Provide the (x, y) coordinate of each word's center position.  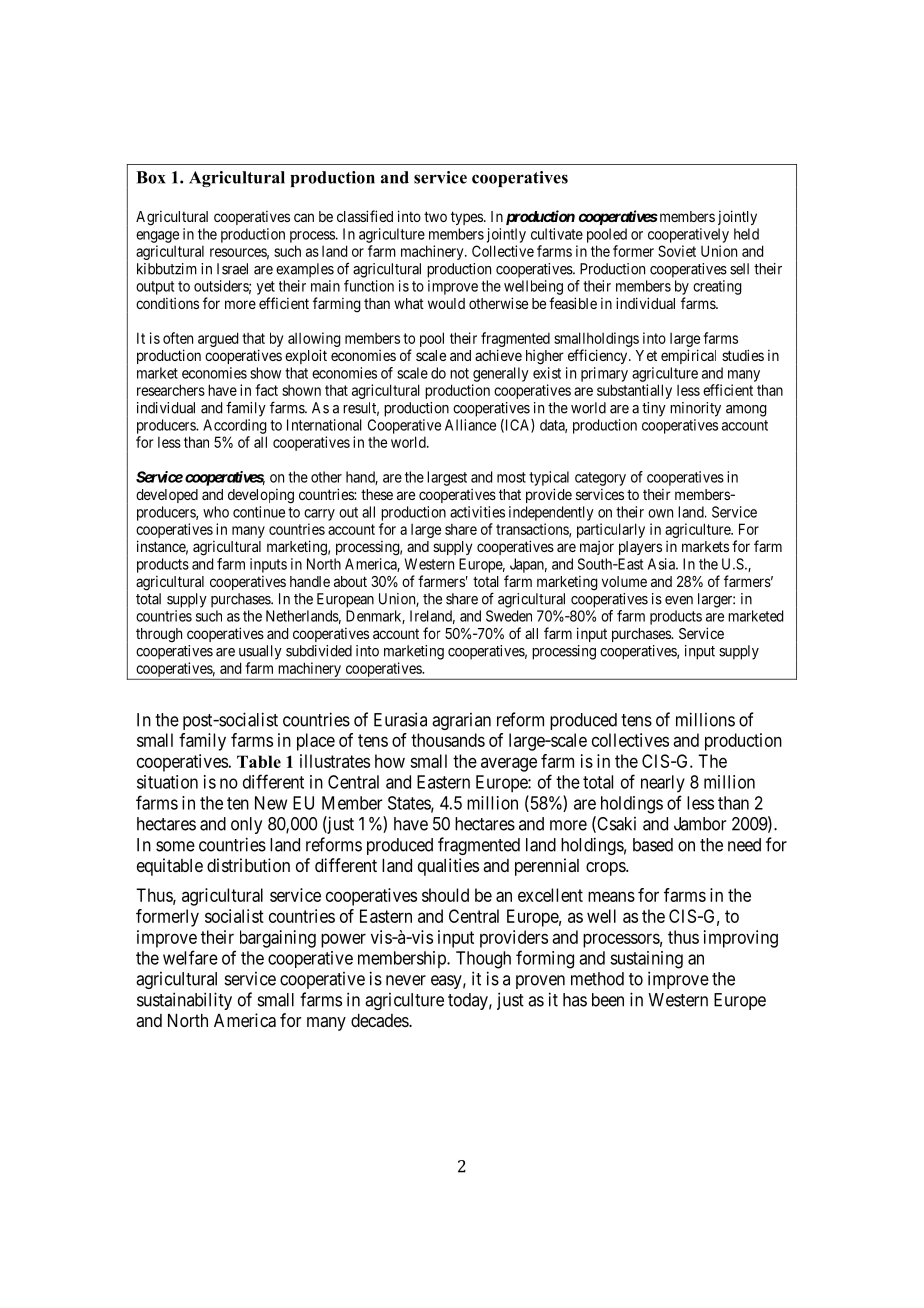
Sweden (509, 616)
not (459, 373)
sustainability (184, 1001)
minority (695, 409)
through (159, 635)
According (235, 426)
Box (151, 177)
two (435, 216)
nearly (663, 784)
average (509, 764)
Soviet (677, 251)
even (679, 600)
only (246, 825)
